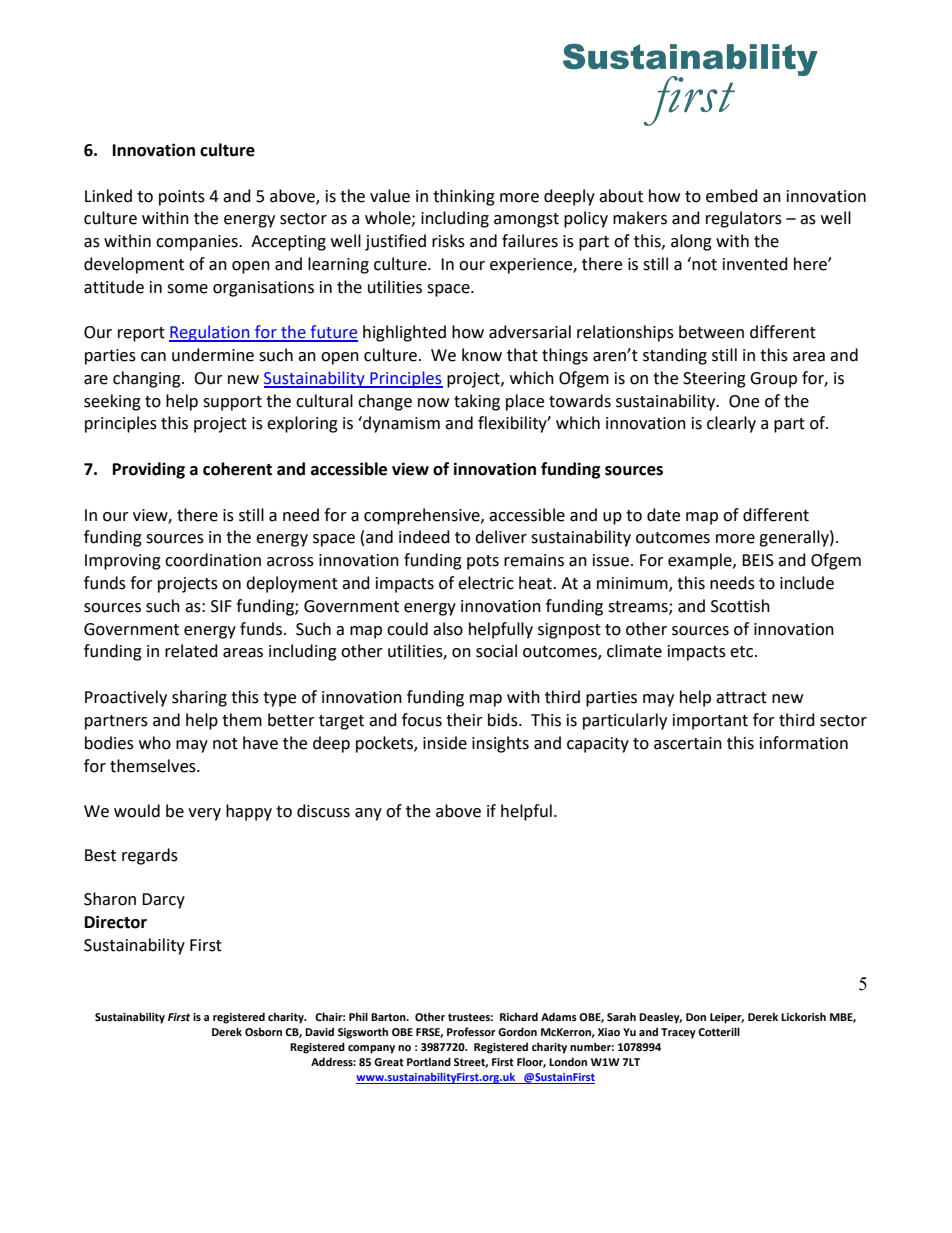 This image has height=1233, width=952. I want to click on related, so click(191, 651).
